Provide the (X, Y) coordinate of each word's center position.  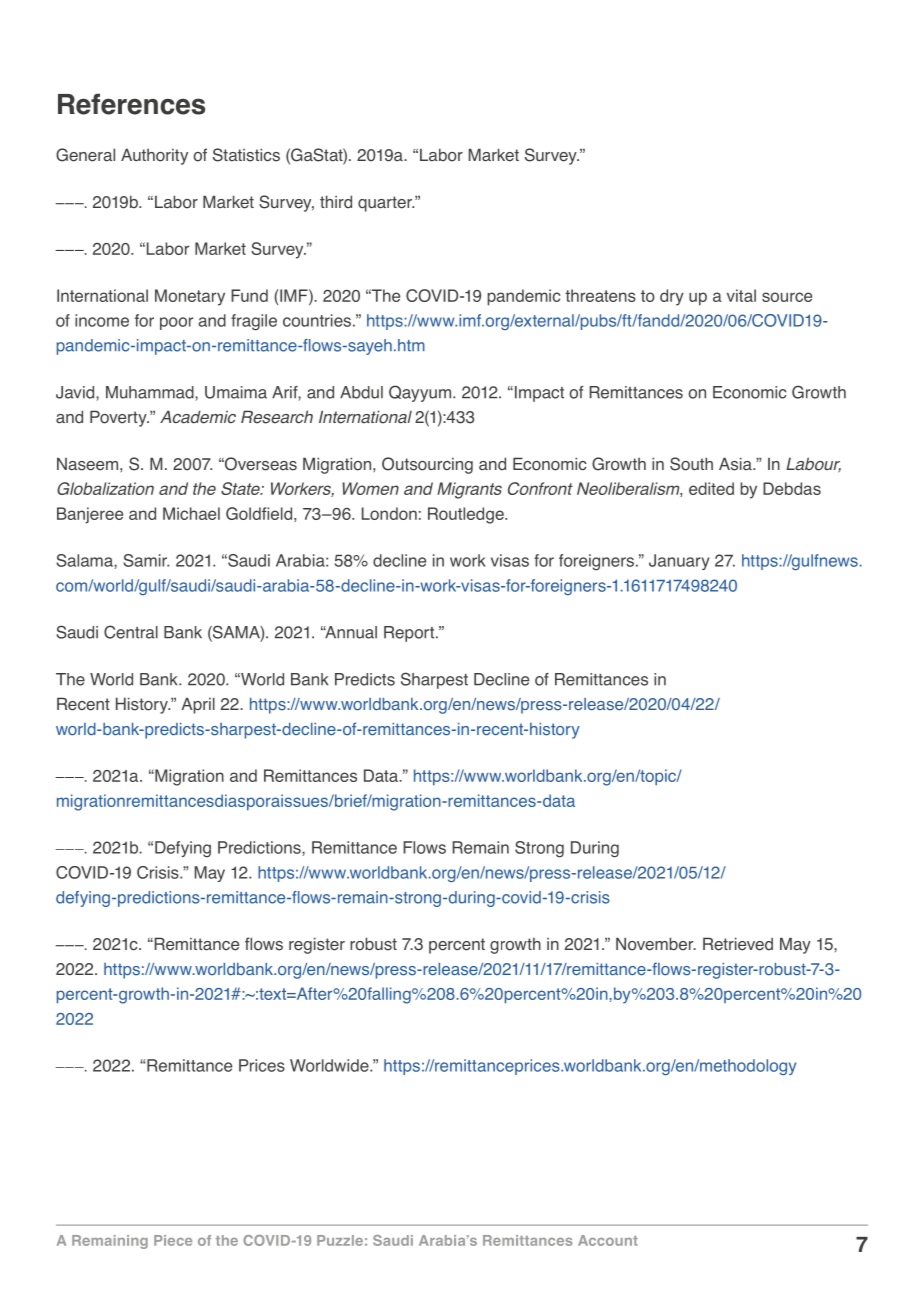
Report (410, 634)
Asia (736, 464)
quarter (386, 204)
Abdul (361, 392)
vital (741, 295)
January (679, 562)
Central (131, 632)
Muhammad (151, 392)
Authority (154, 156)
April (198, 705)
